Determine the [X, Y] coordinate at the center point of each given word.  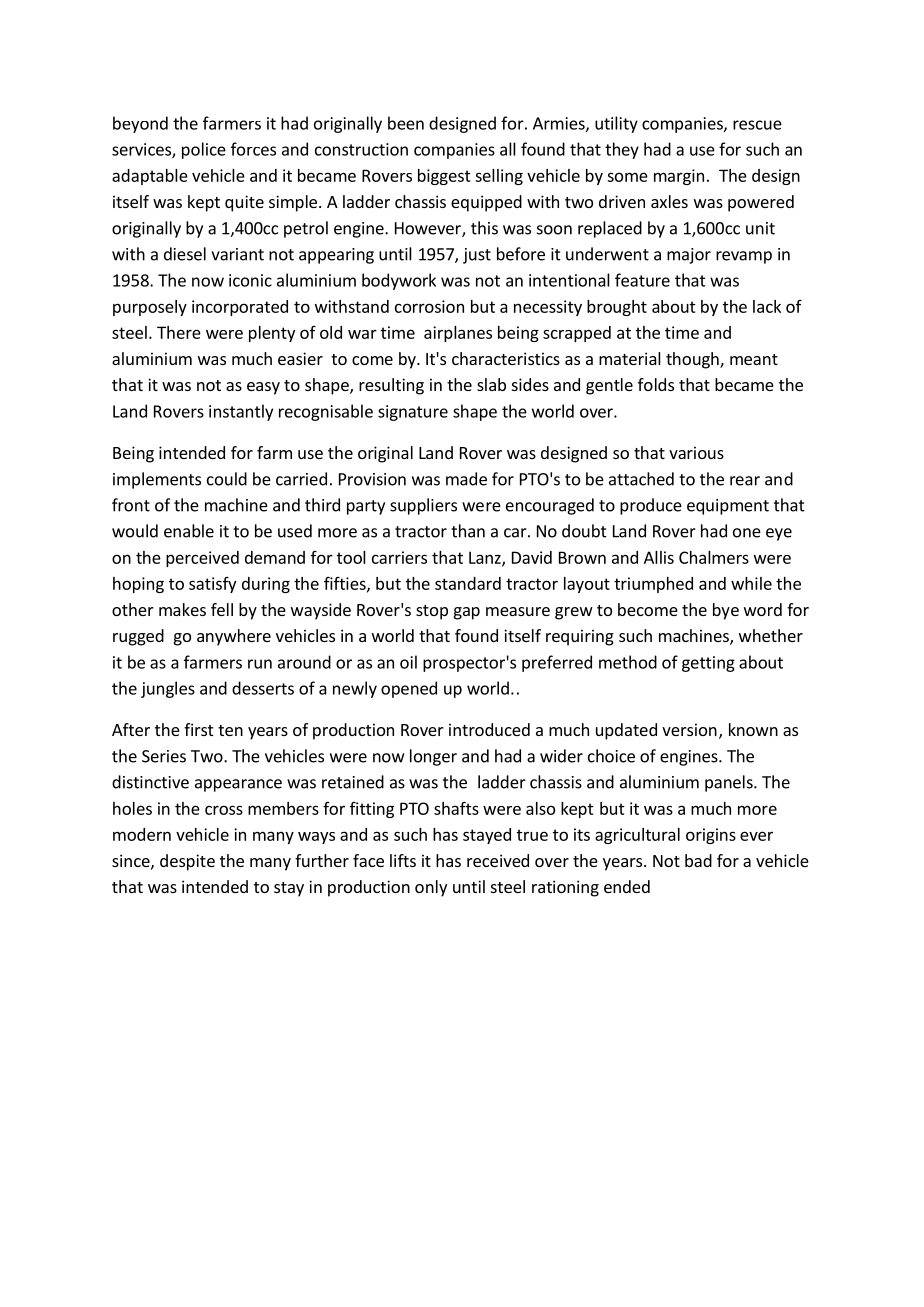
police [204, 150]
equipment [728, 507]
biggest [444, 177]
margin [679, 177]
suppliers [423, 506]
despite [187, 862]
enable [189, 531]
